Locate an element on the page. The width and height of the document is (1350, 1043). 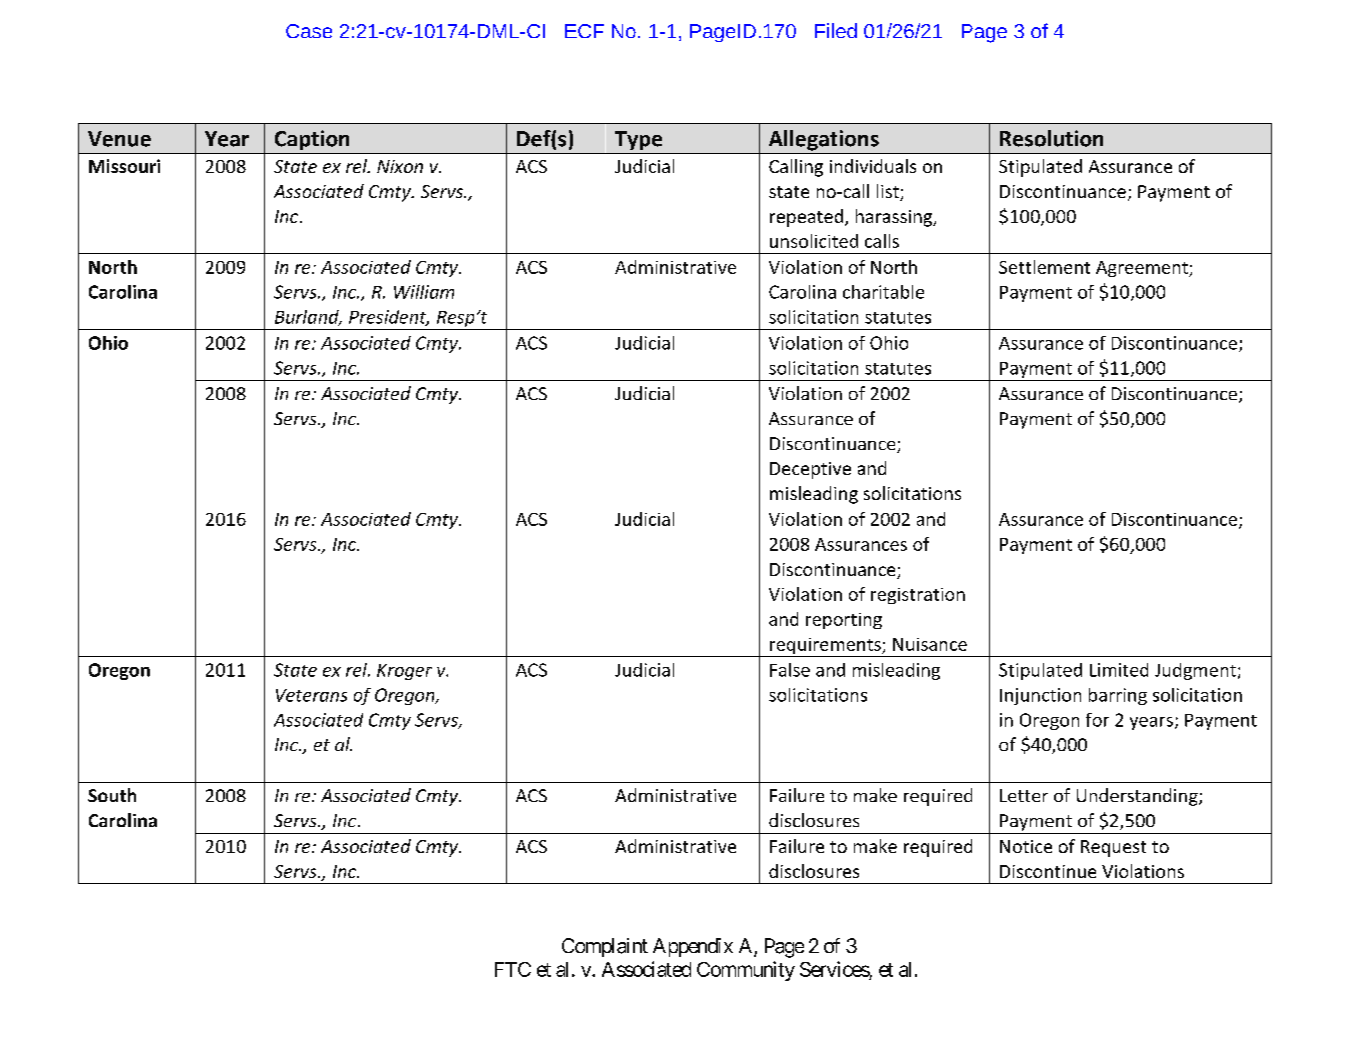
Resolution is located at coordinates (1051, 138).
